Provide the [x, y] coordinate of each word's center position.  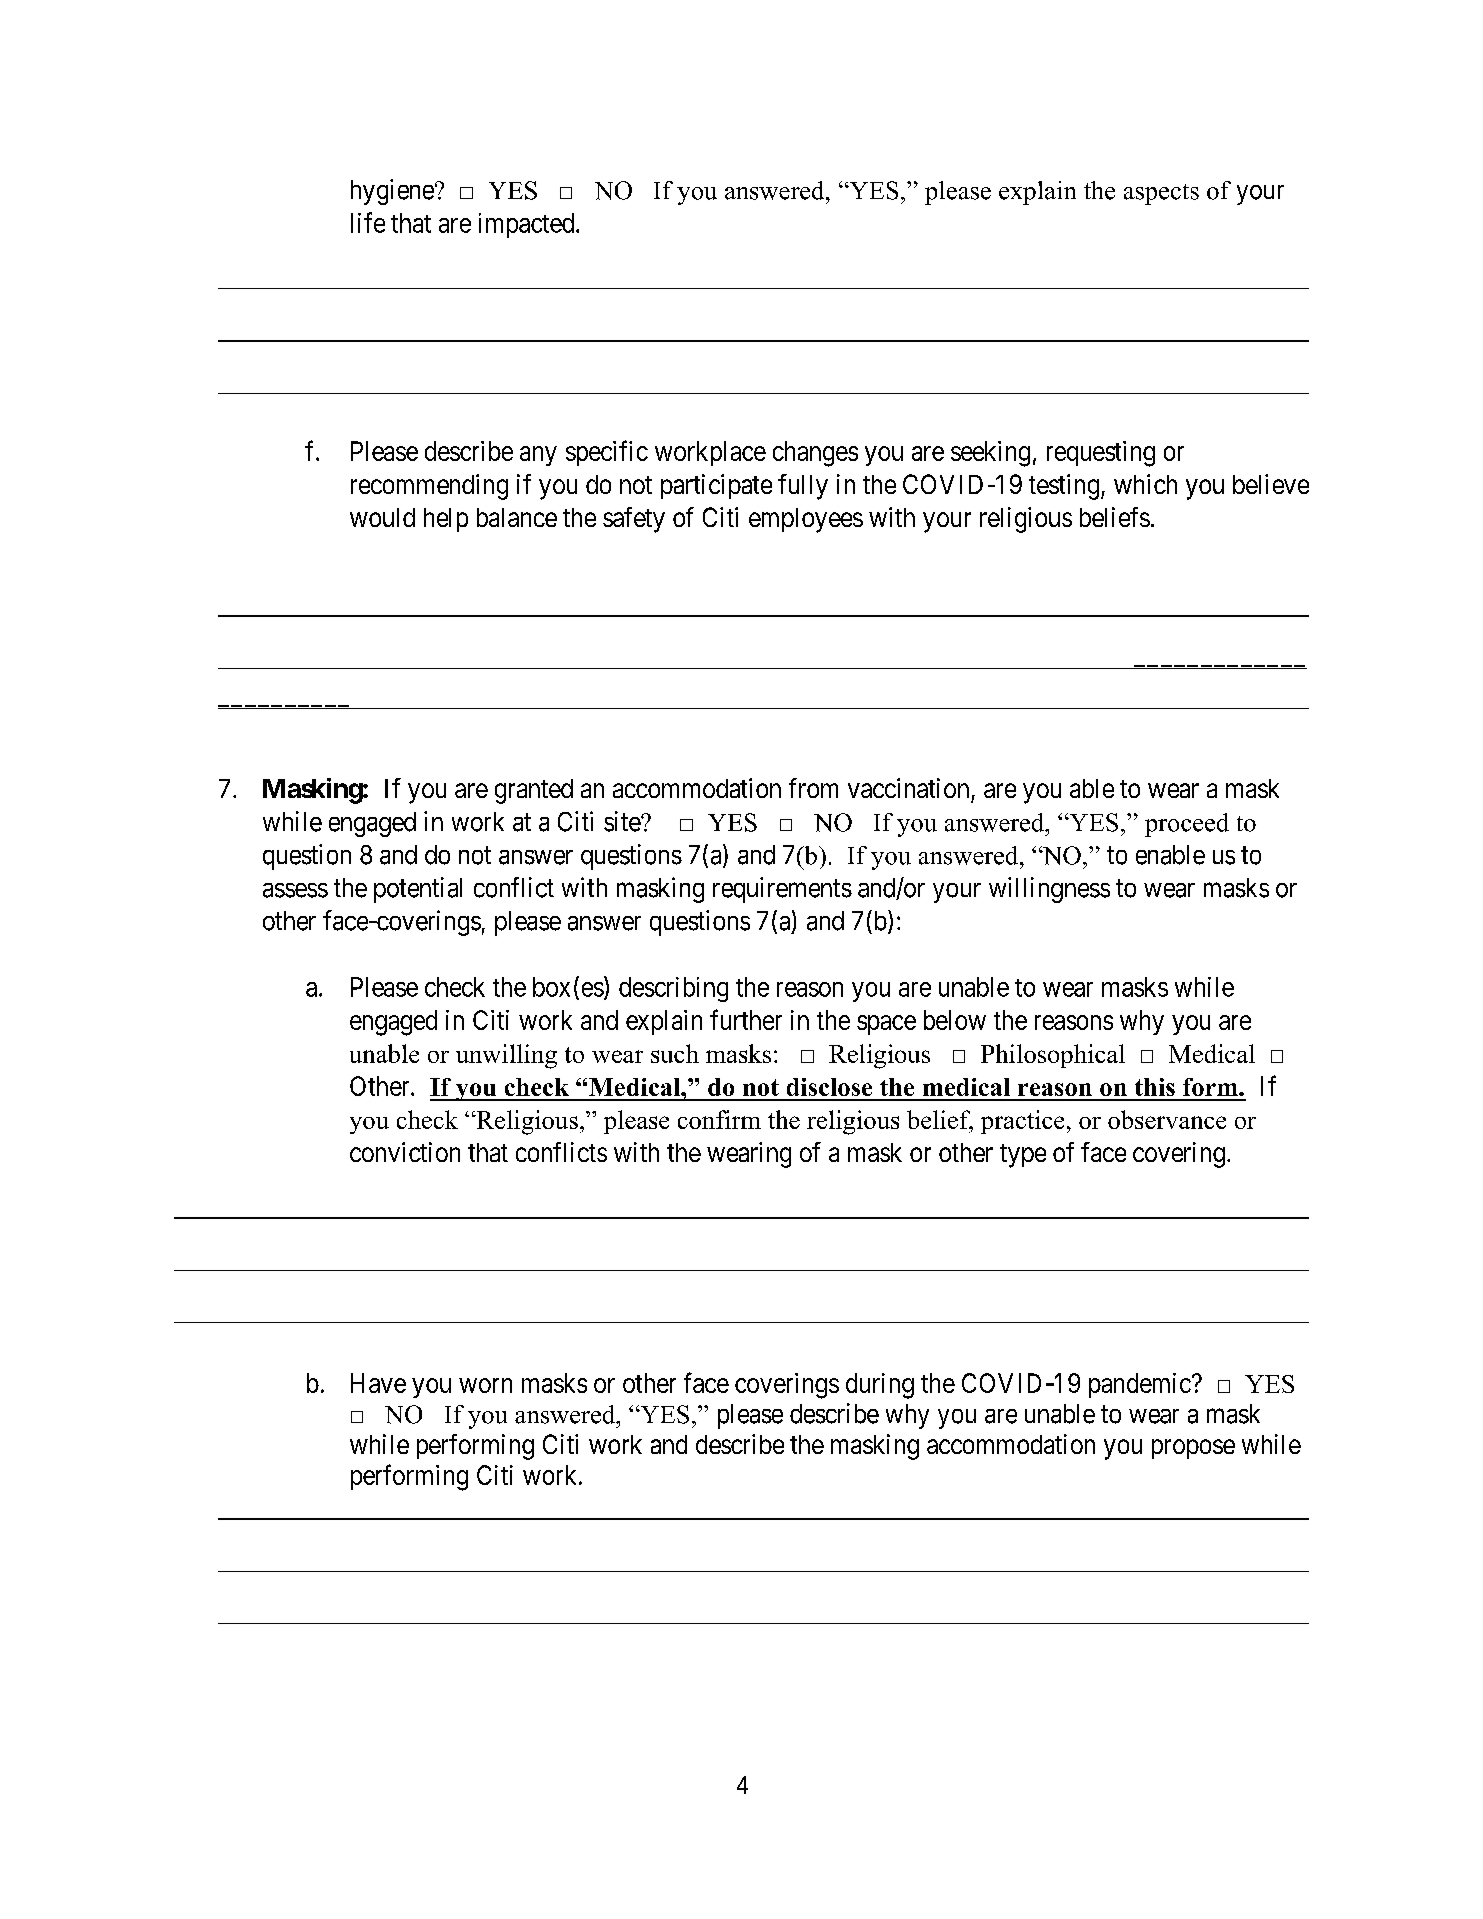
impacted [528, 225]
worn [485, 1385]
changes [815, 454]
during [880, 1386]
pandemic [1140, 1385]
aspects [1161, 194]
